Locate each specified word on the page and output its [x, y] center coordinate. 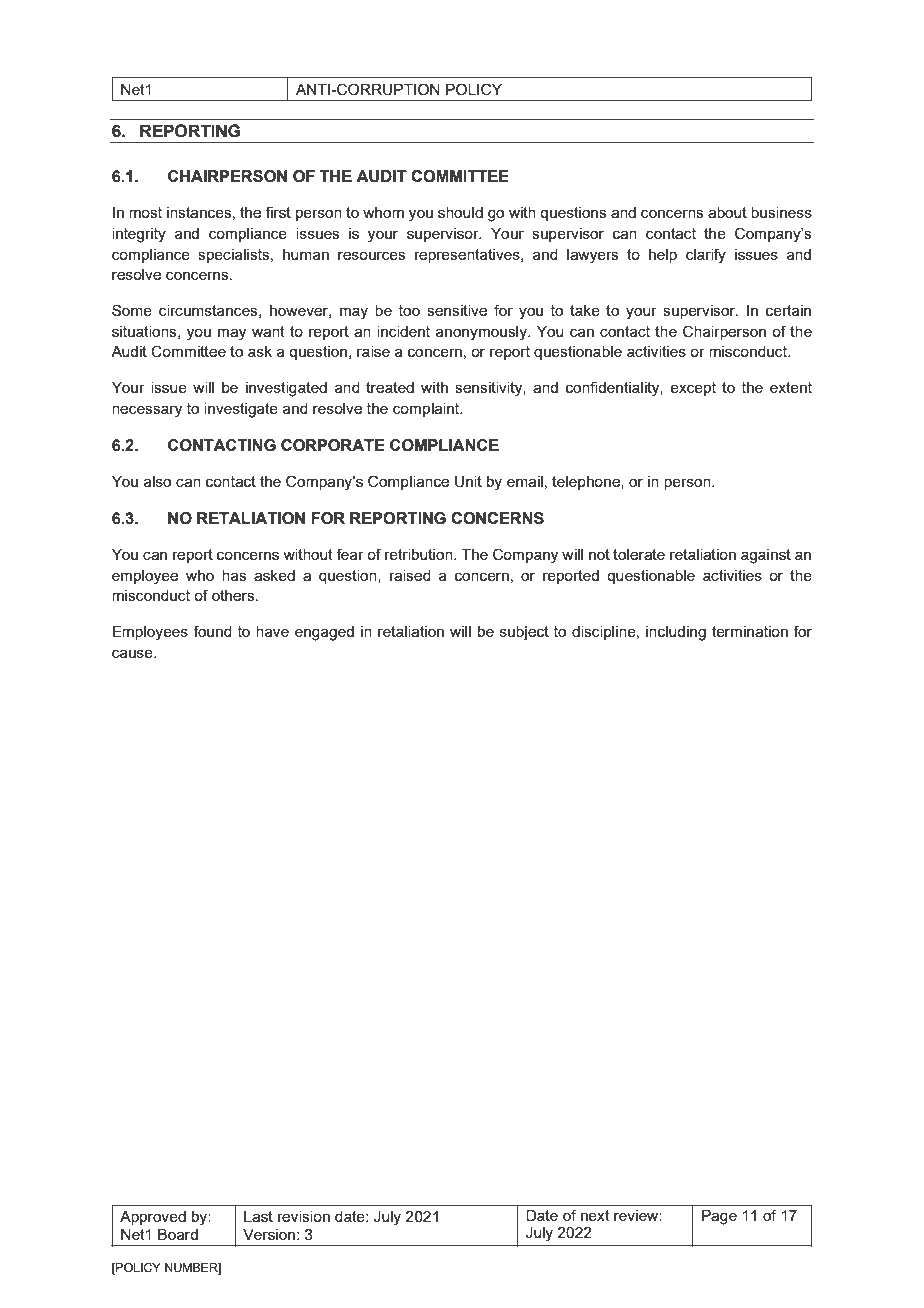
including [676, 633]
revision [304, 1216]
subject [524, 633]
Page [719, 1217]
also [157, 481]
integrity [139, 235]
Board [178, 1234]
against [766, 556]
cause [133, 653]
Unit [468, 482]
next [595, 1215]
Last [258, 1216]
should [460, 212]
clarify [706, 256]
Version [269, 1234]
